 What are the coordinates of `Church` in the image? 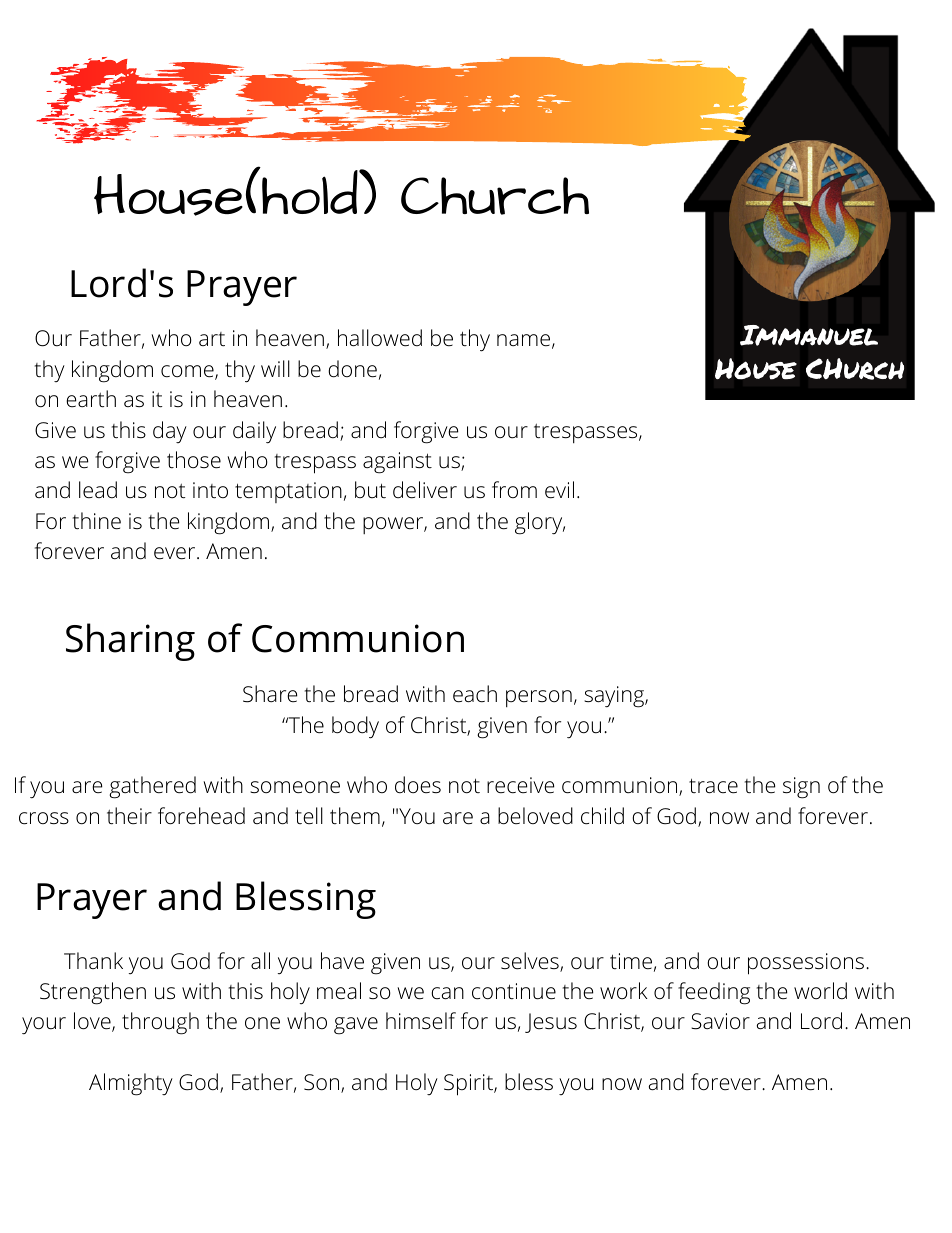 It's located at (495, 196).
